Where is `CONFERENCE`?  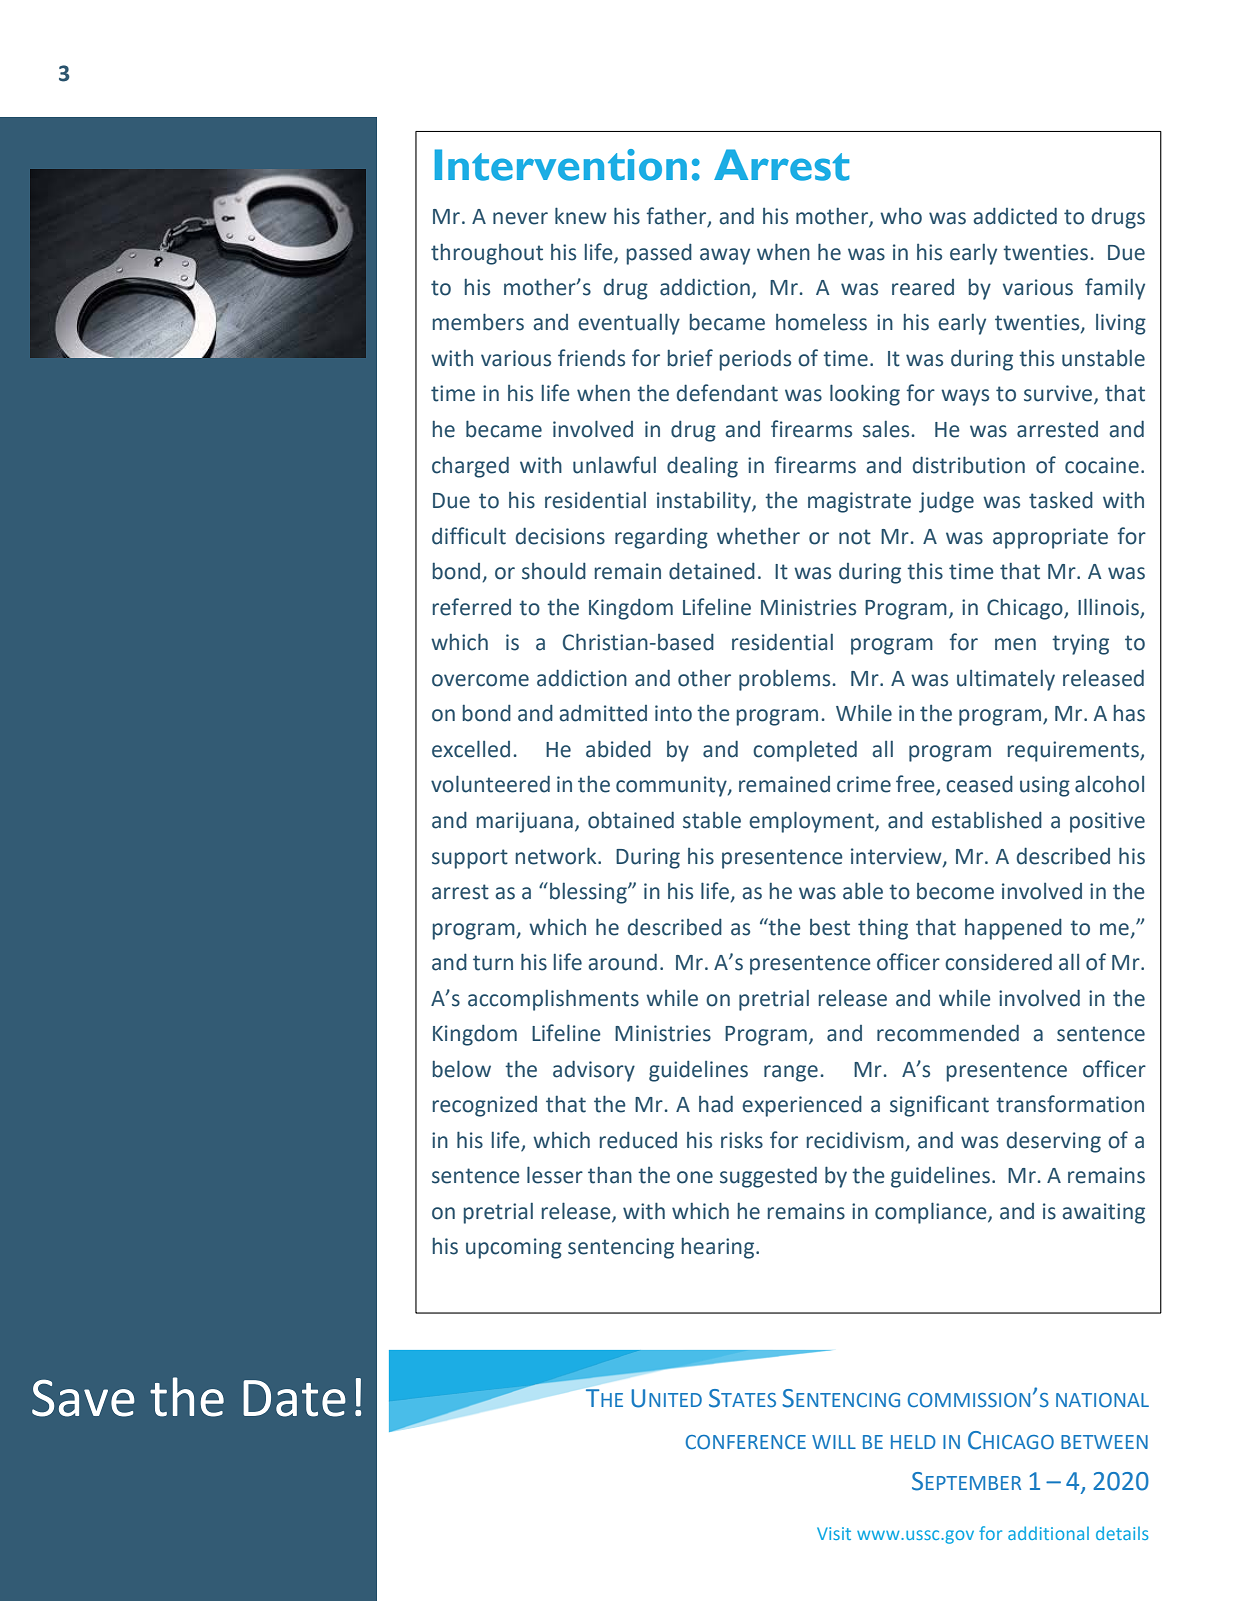 CONFERENCE is located at coordinates (746, 1442).
